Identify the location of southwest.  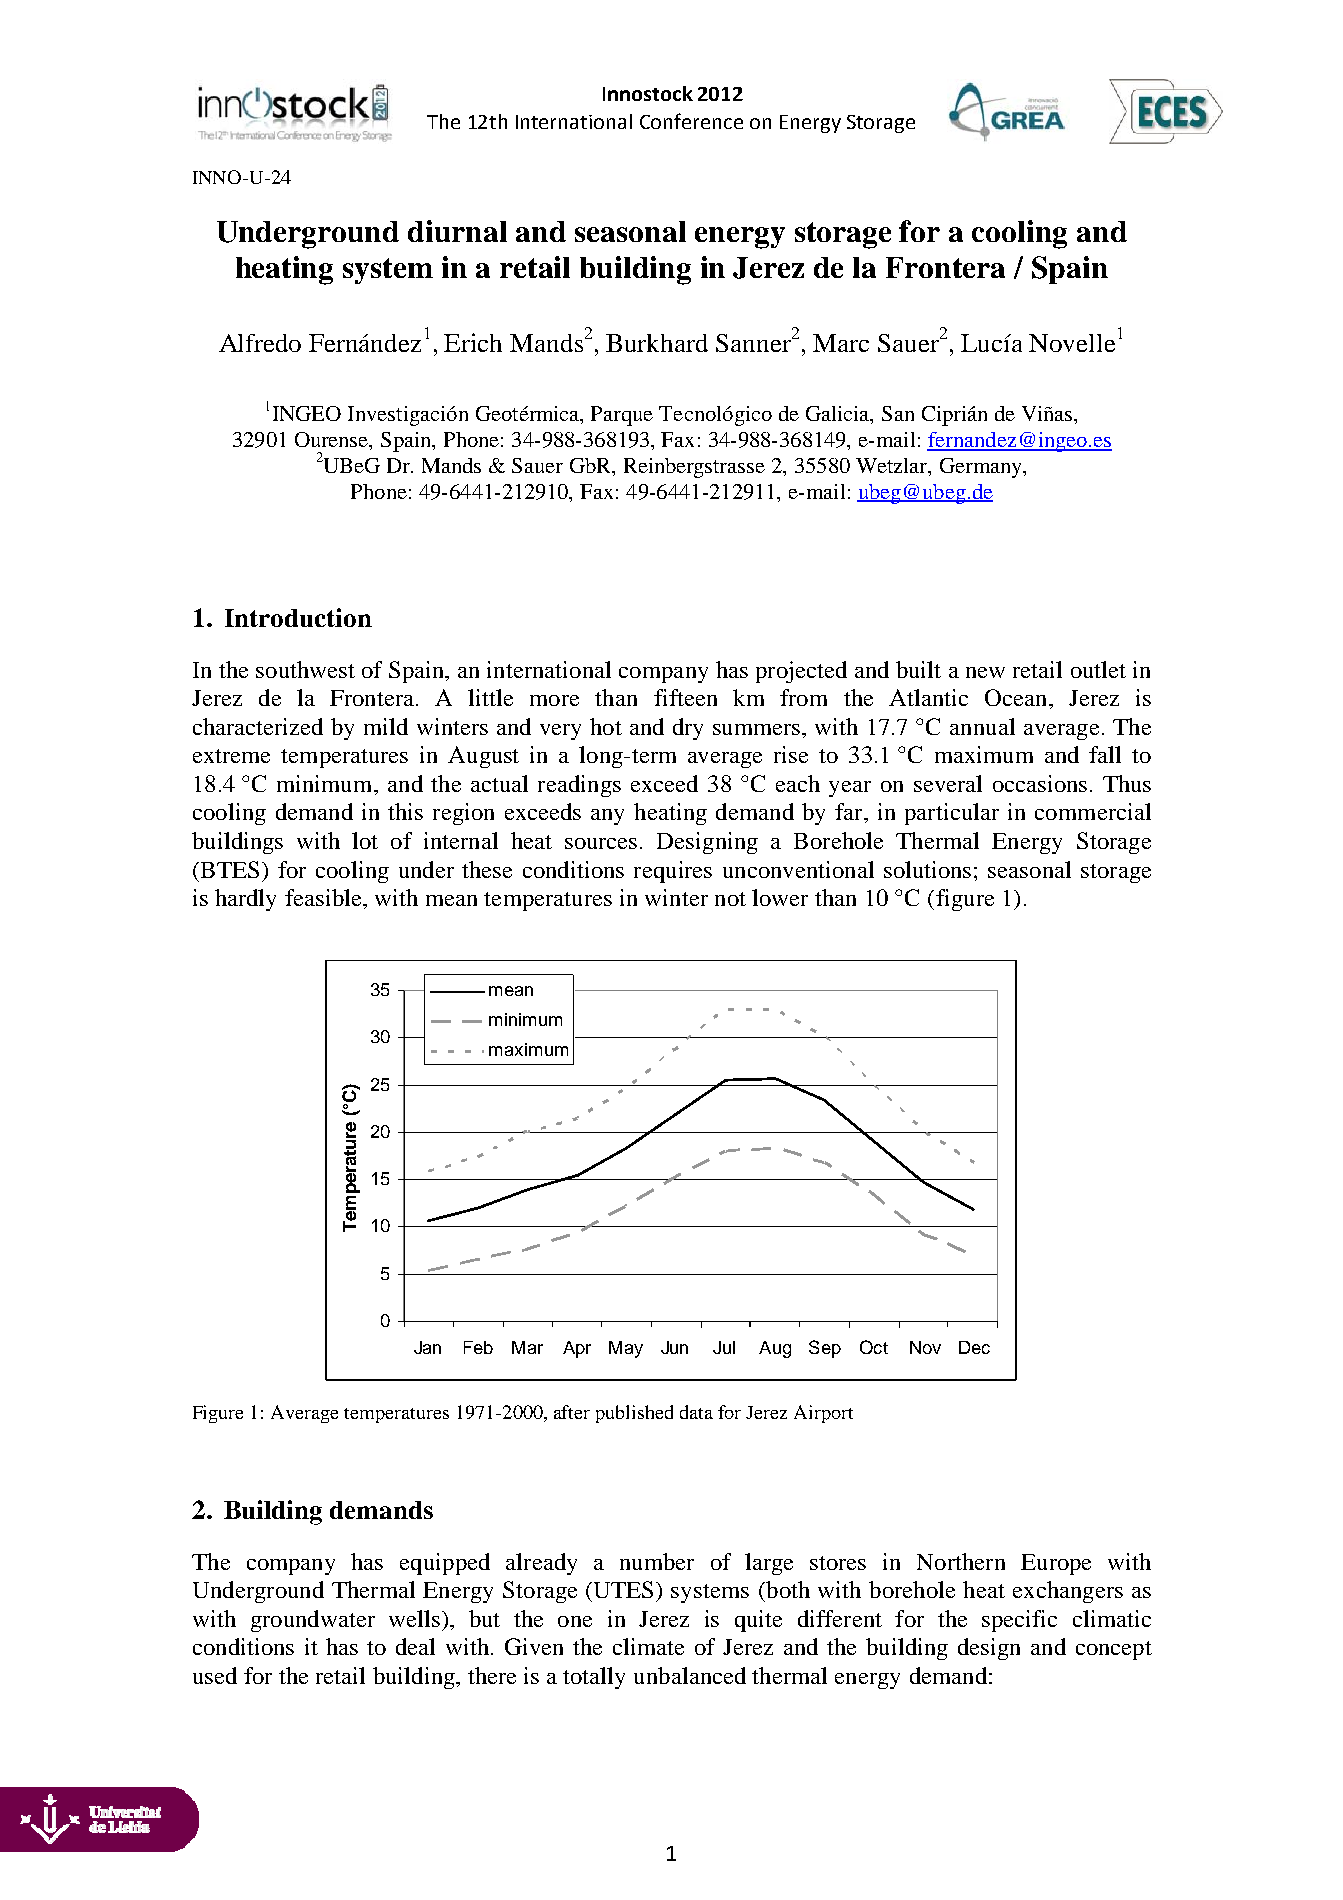
(305, 669).
